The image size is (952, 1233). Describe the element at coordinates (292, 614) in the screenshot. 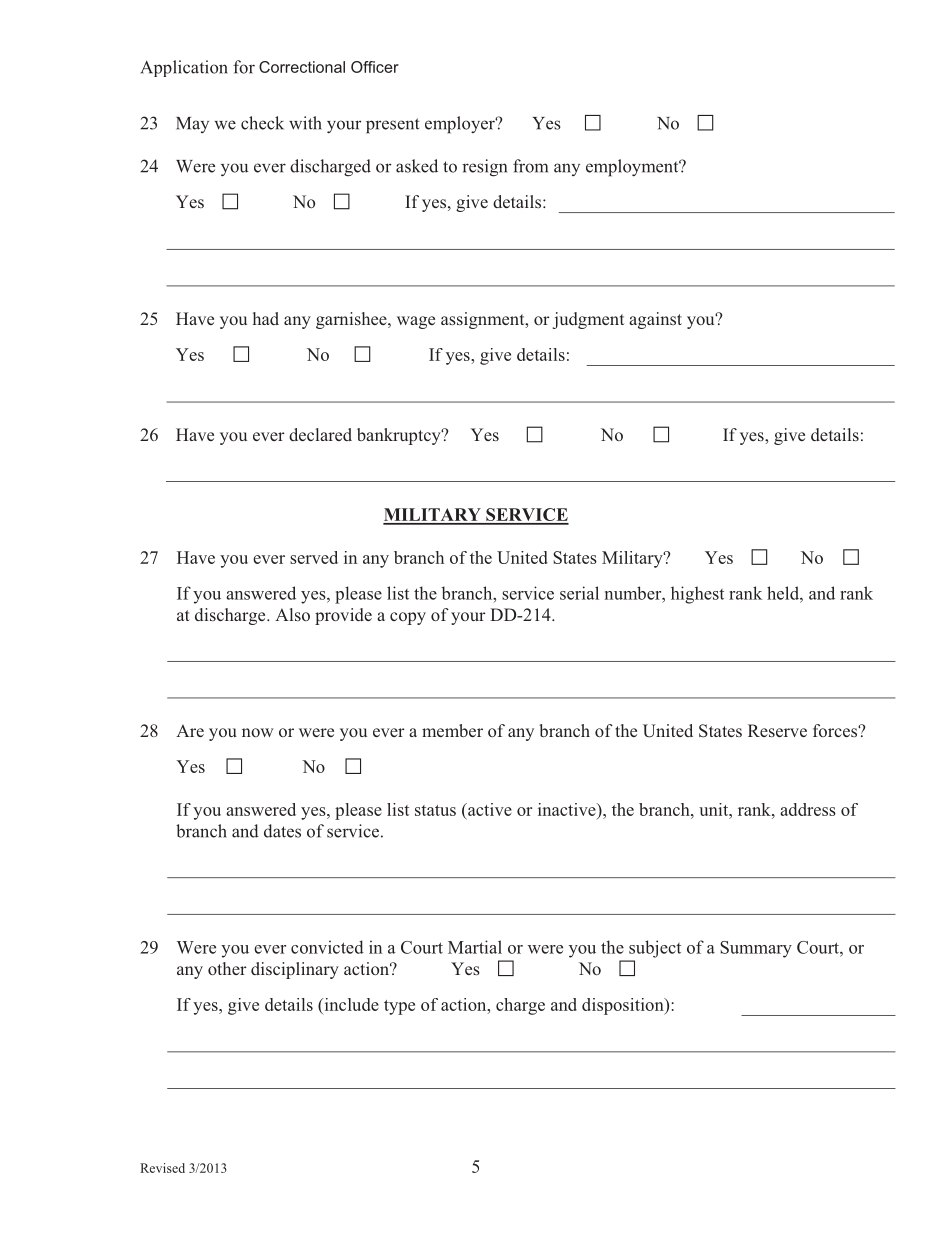

I see `Also` at that location.
